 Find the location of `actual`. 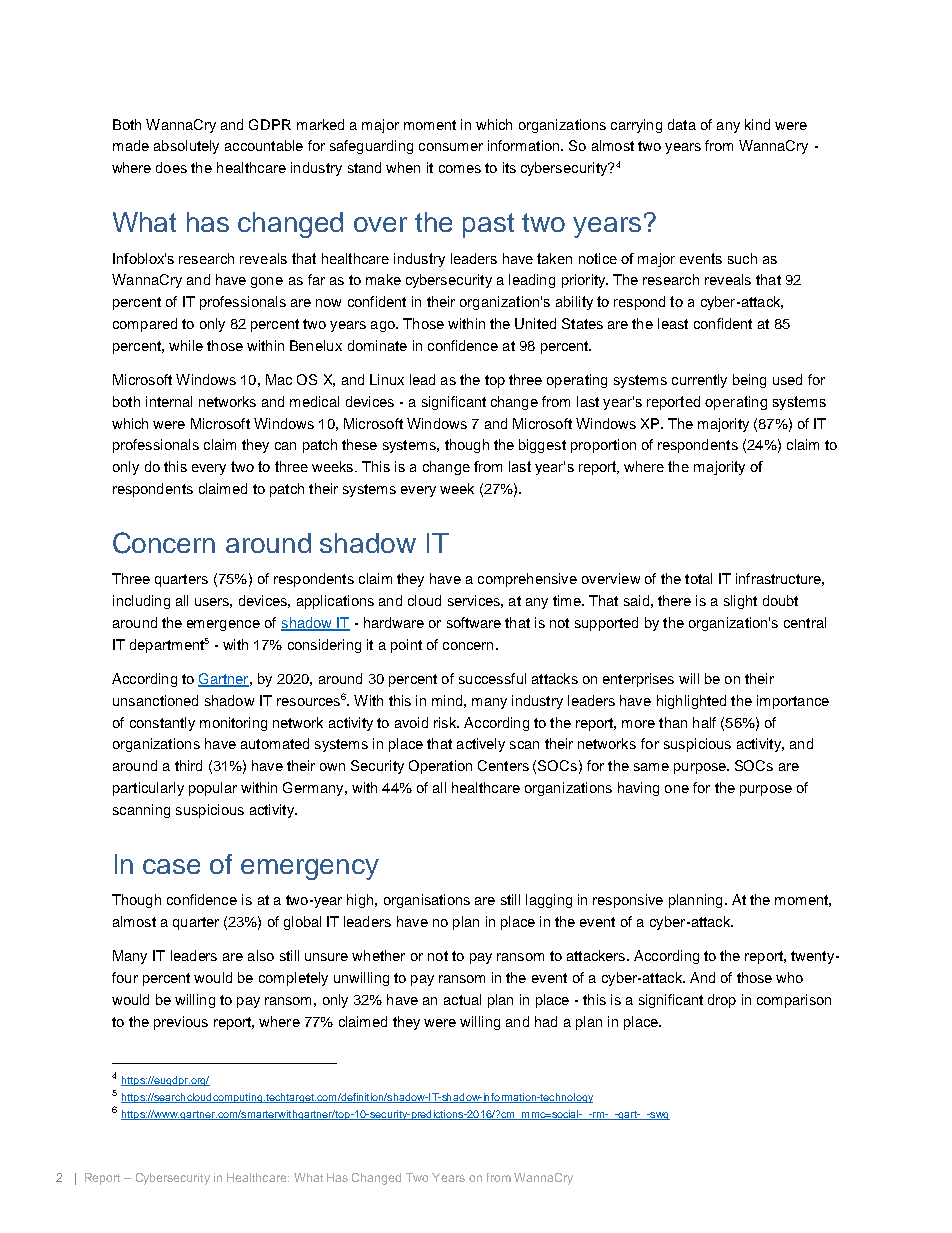

actual is located at coordinates (462, 999).
